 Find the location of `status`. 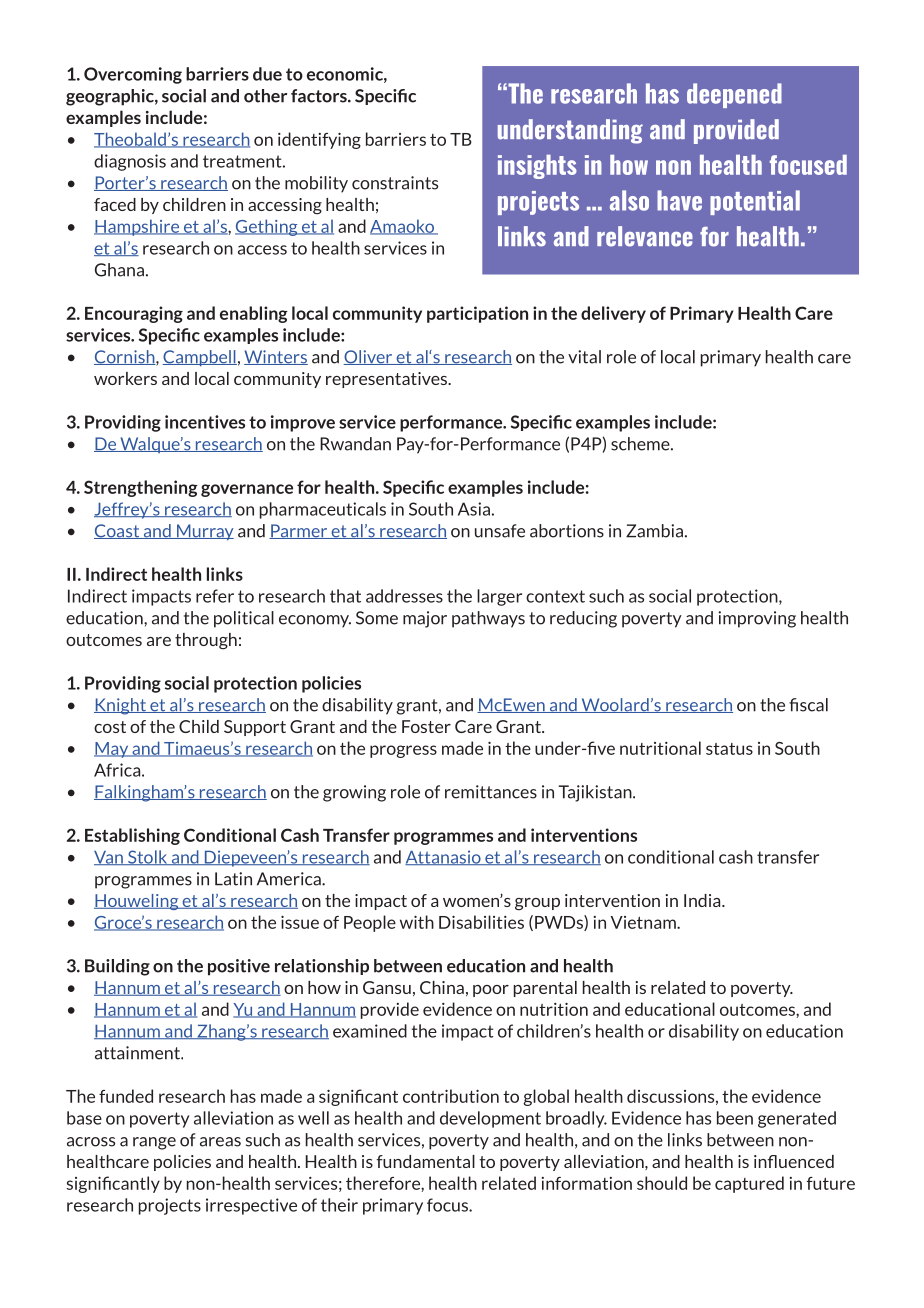

status is located at coordinates (729, 749).
